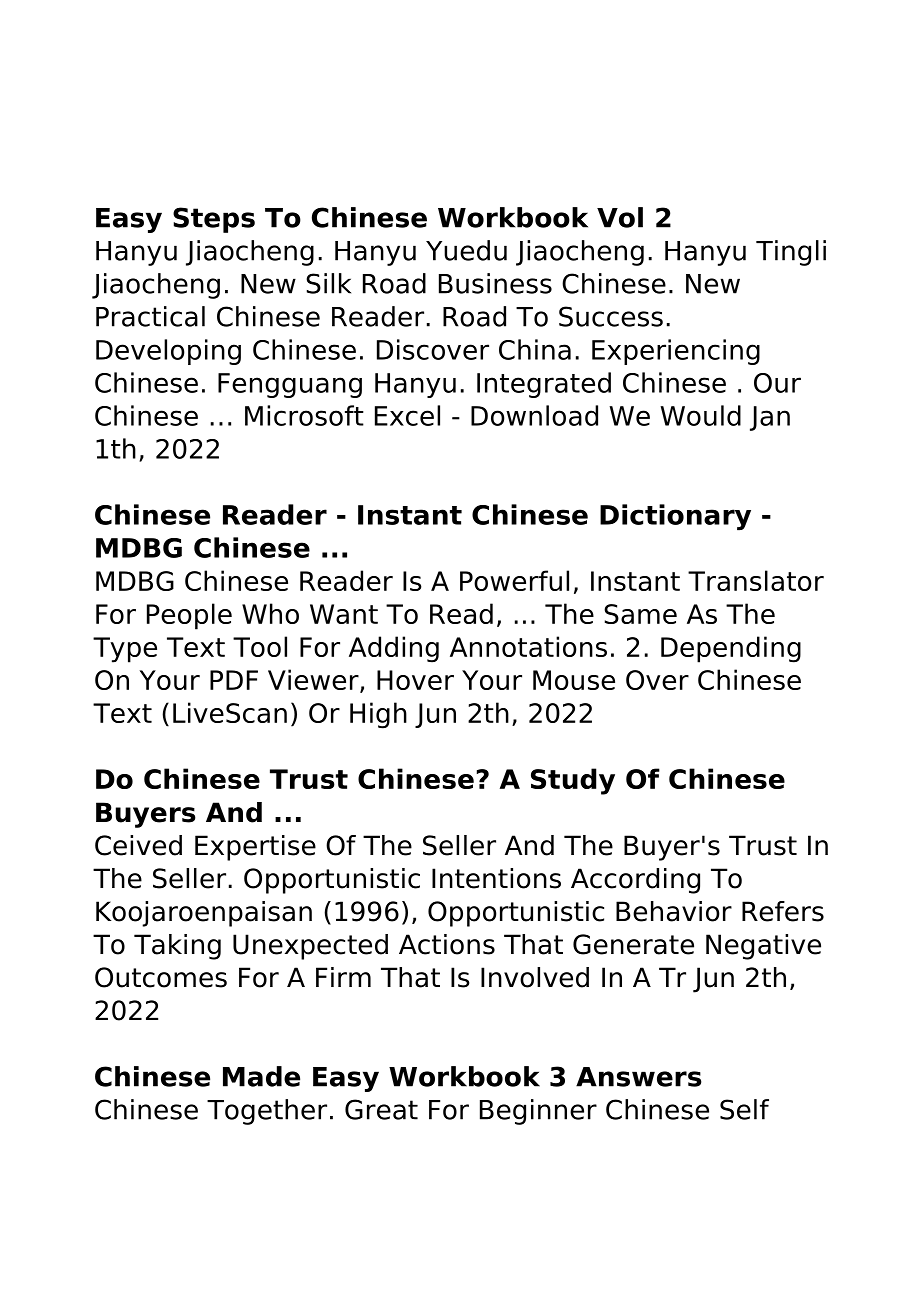 The width and height of the image is (924, 1311). Describe the element at coordinates (635, 881) in the image. I see `According` at that location.
